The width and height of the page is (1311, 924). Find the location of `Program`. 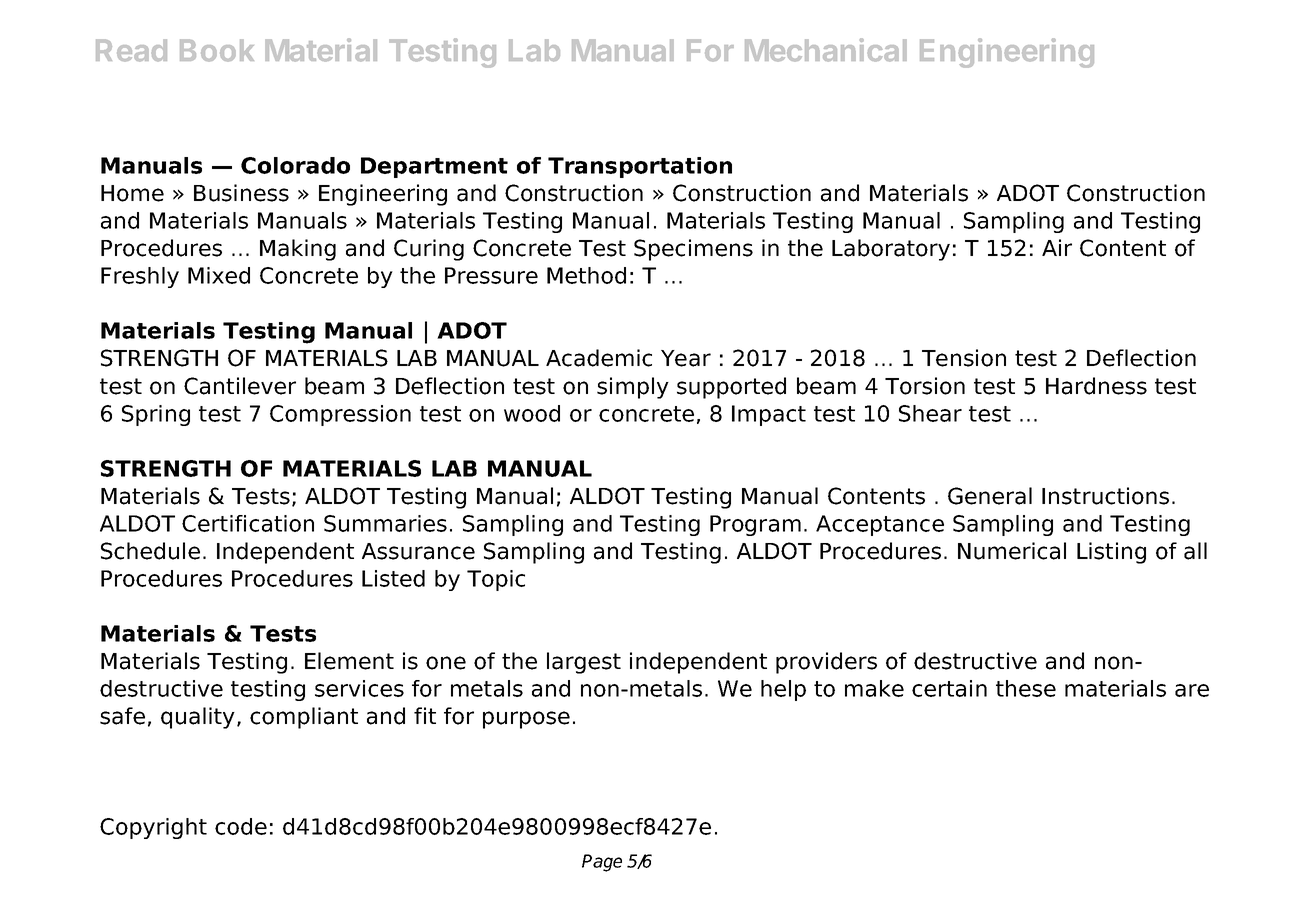

Program is located at coordinates (755, 525).
